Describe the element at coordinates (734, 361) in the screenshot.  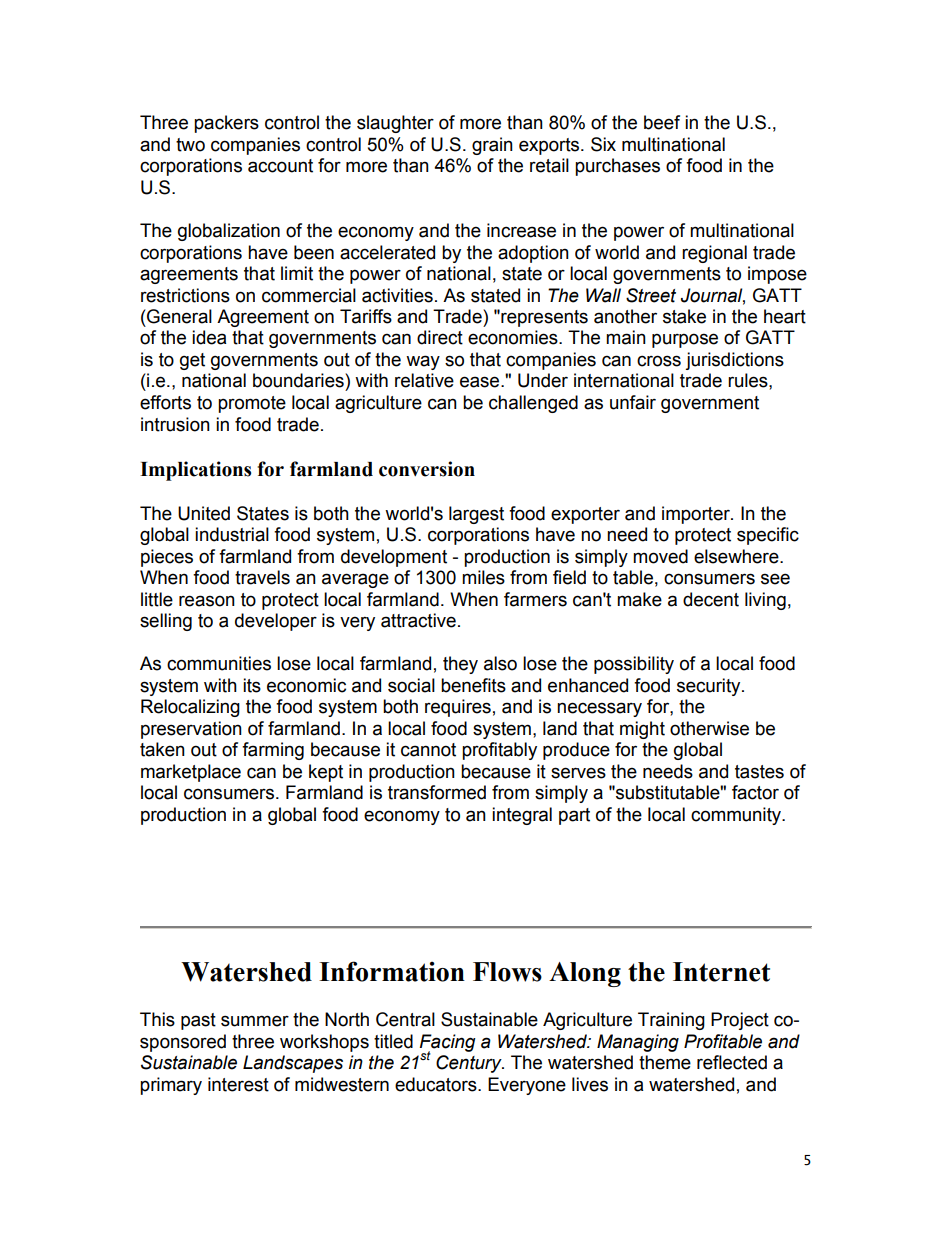
I see `jurisdictions` at that location.
